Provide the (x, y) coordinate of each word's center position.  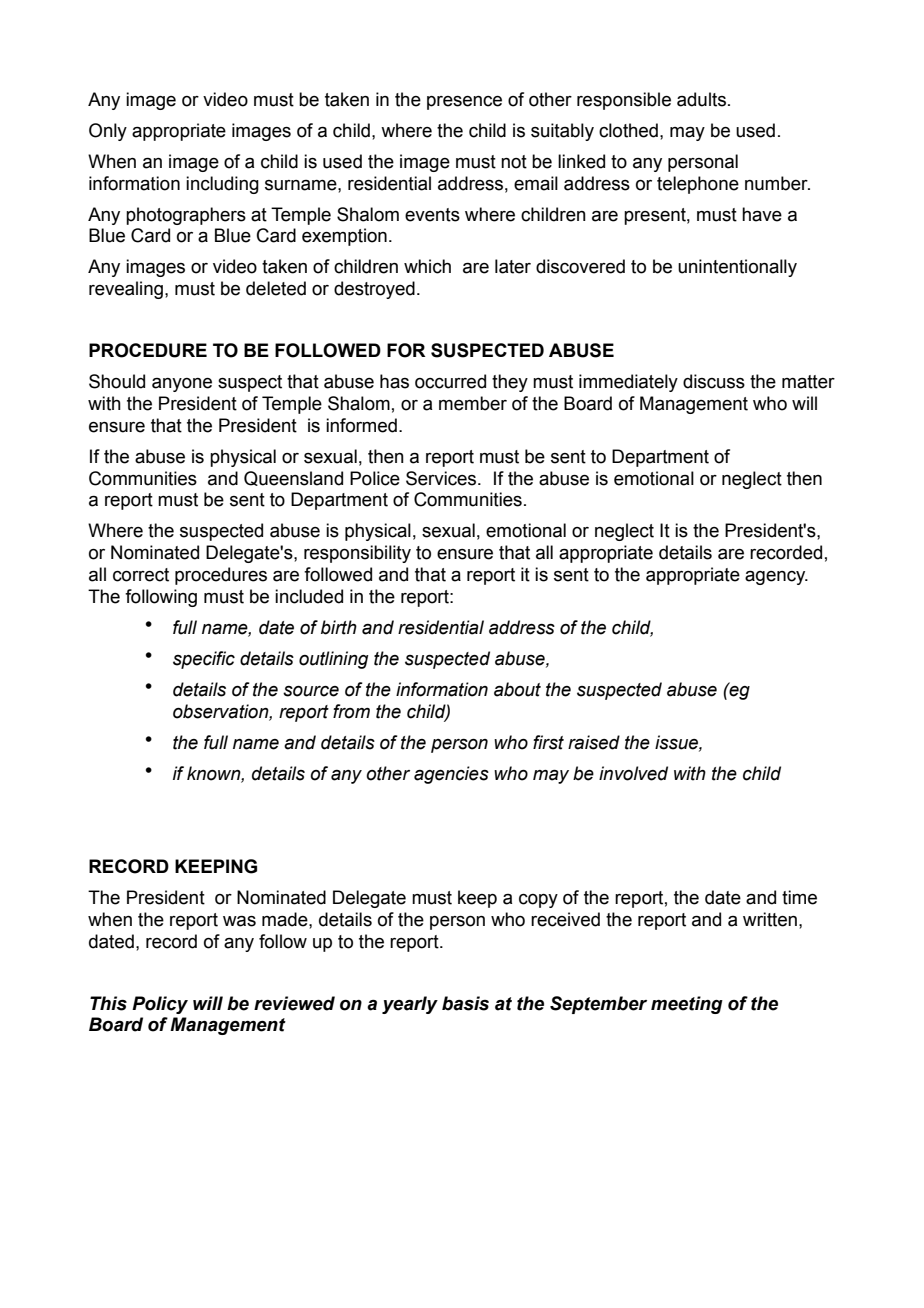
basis (465, 1003)
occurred (450, 381)
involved (633, 773)
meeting (687, 1005)
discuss (714, 381)
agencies (451, 775)
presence (464, 103)
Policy (160, 1005)
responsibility (357, 554)
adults (701, 99)
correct (141, 575)
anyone (182, 385)
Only (108, 132)
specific (204, 660)
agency (776, 578)
